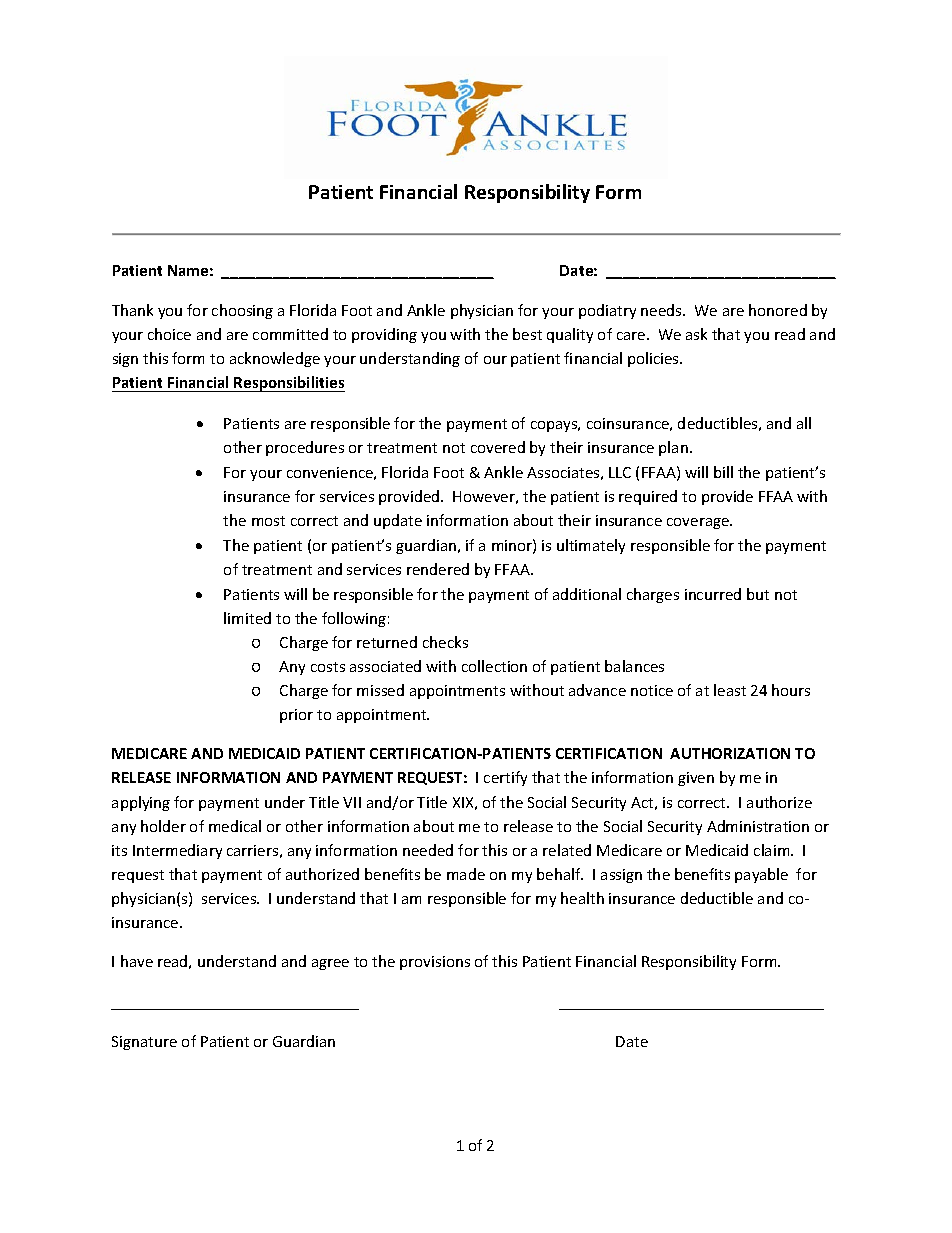 This page has width=952, height=1233. Describe the element at coordinates (527, 334) in the page. I see `best` at that location.
